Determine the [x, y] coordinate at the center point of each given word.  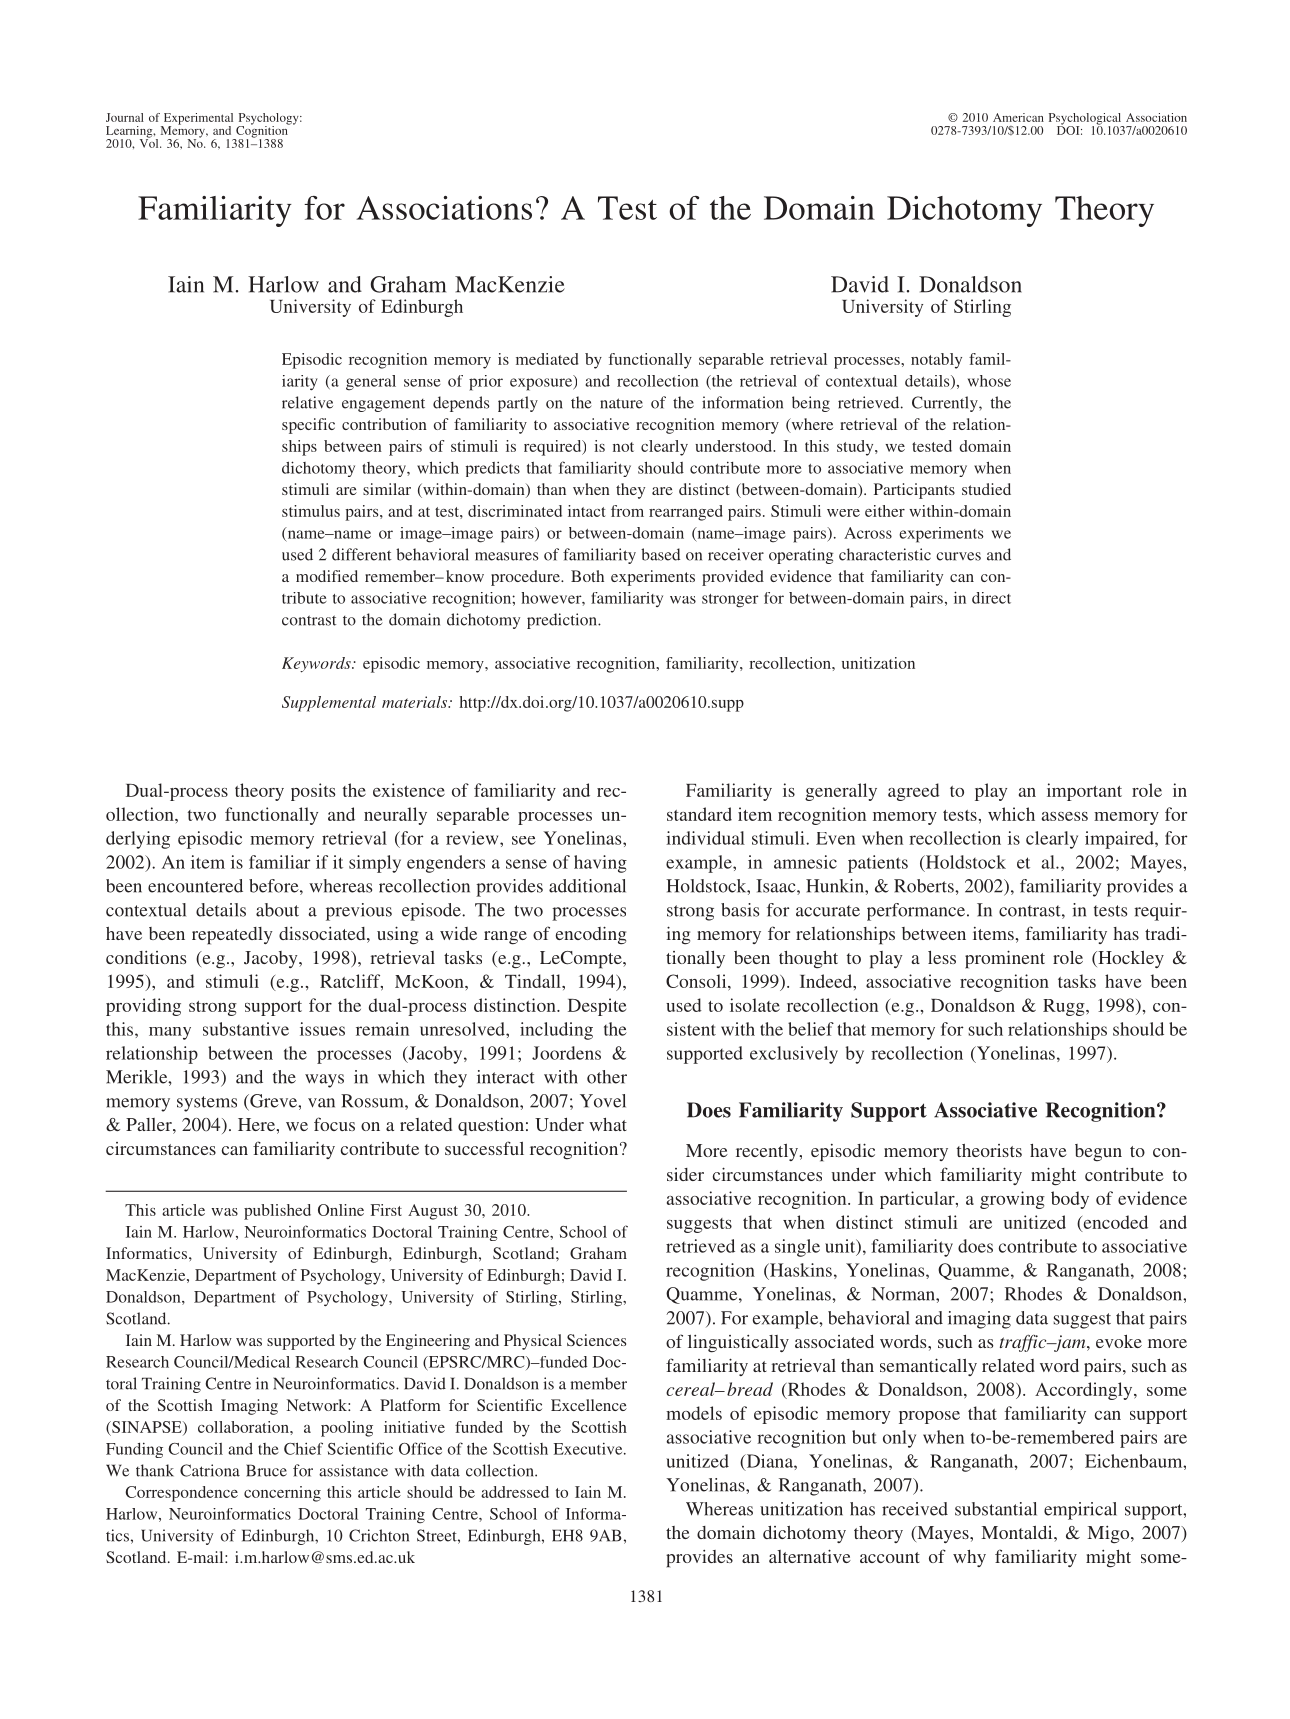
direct [991, 598]
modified [327, 576]
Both [587, 576]
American [1018, 117]
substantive [246, 1029]
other [607, 1077]
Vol [150, 142]
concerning [282, 1494]
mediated [547, 359]
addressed [515, 1492]
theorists [989, 1150]
